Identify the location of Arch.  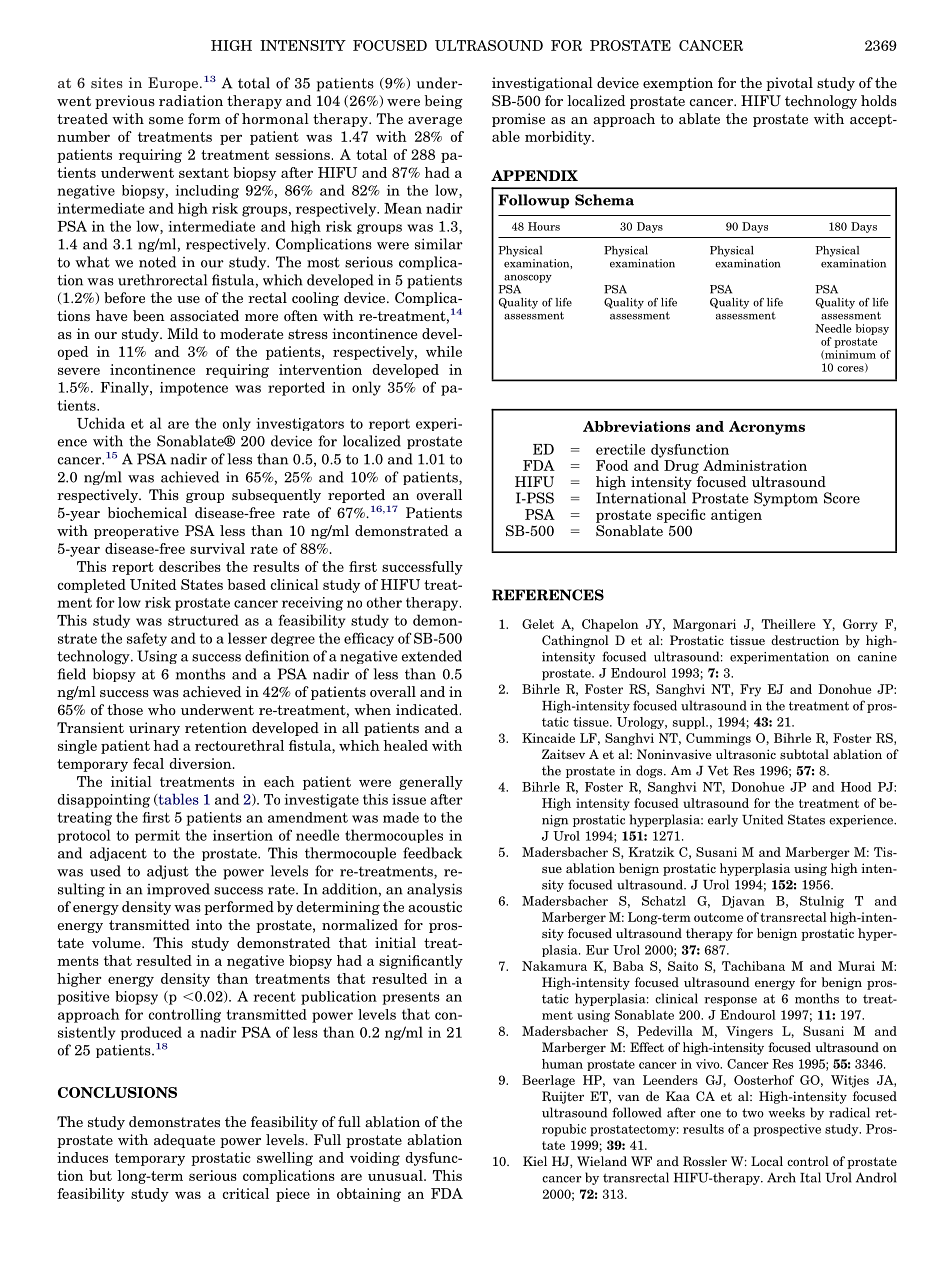
(781, 1177).
